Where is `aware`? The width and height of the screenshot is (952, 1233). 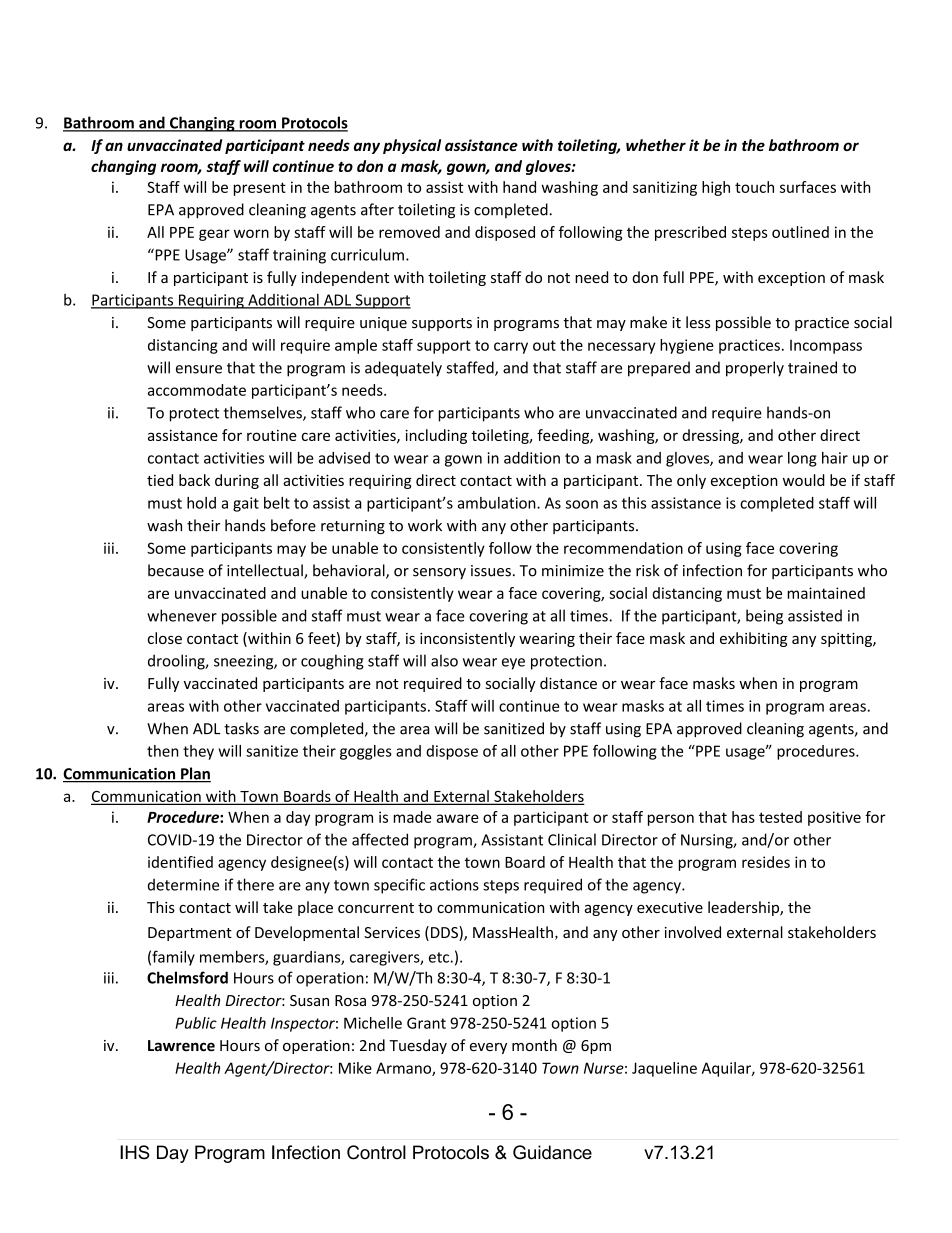 aware is located at coordinates (457, 818).
